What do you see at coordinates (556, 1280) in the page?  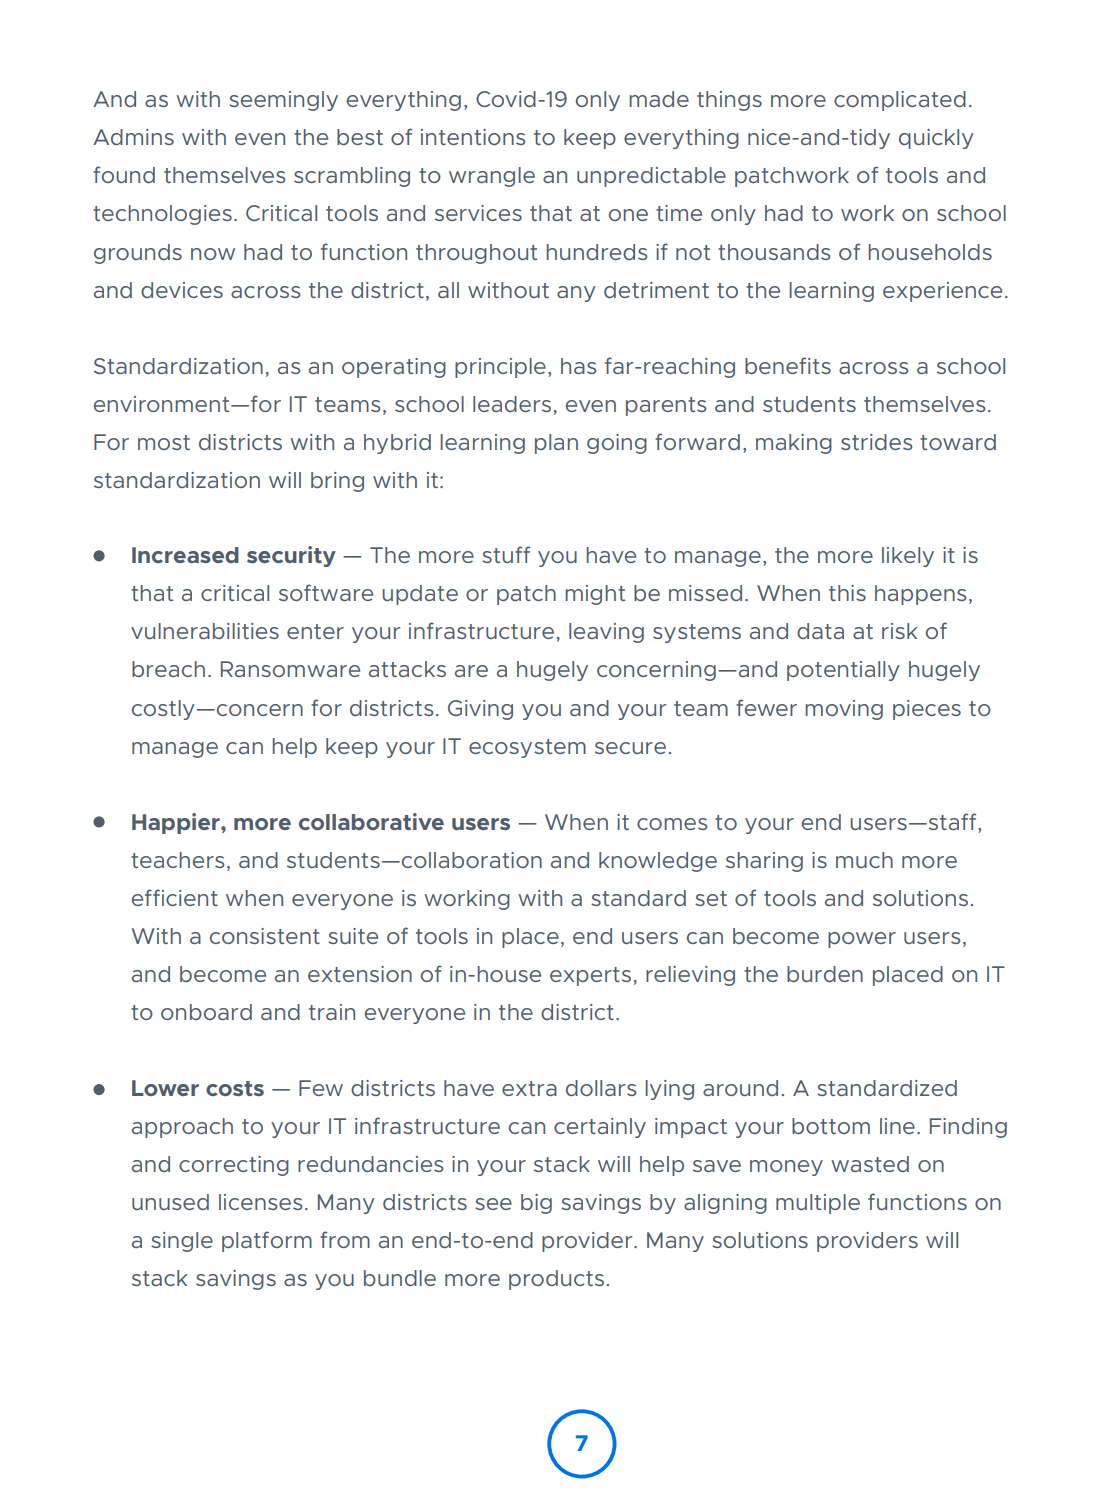 I see `products` at bounding box center [556, 1280].
